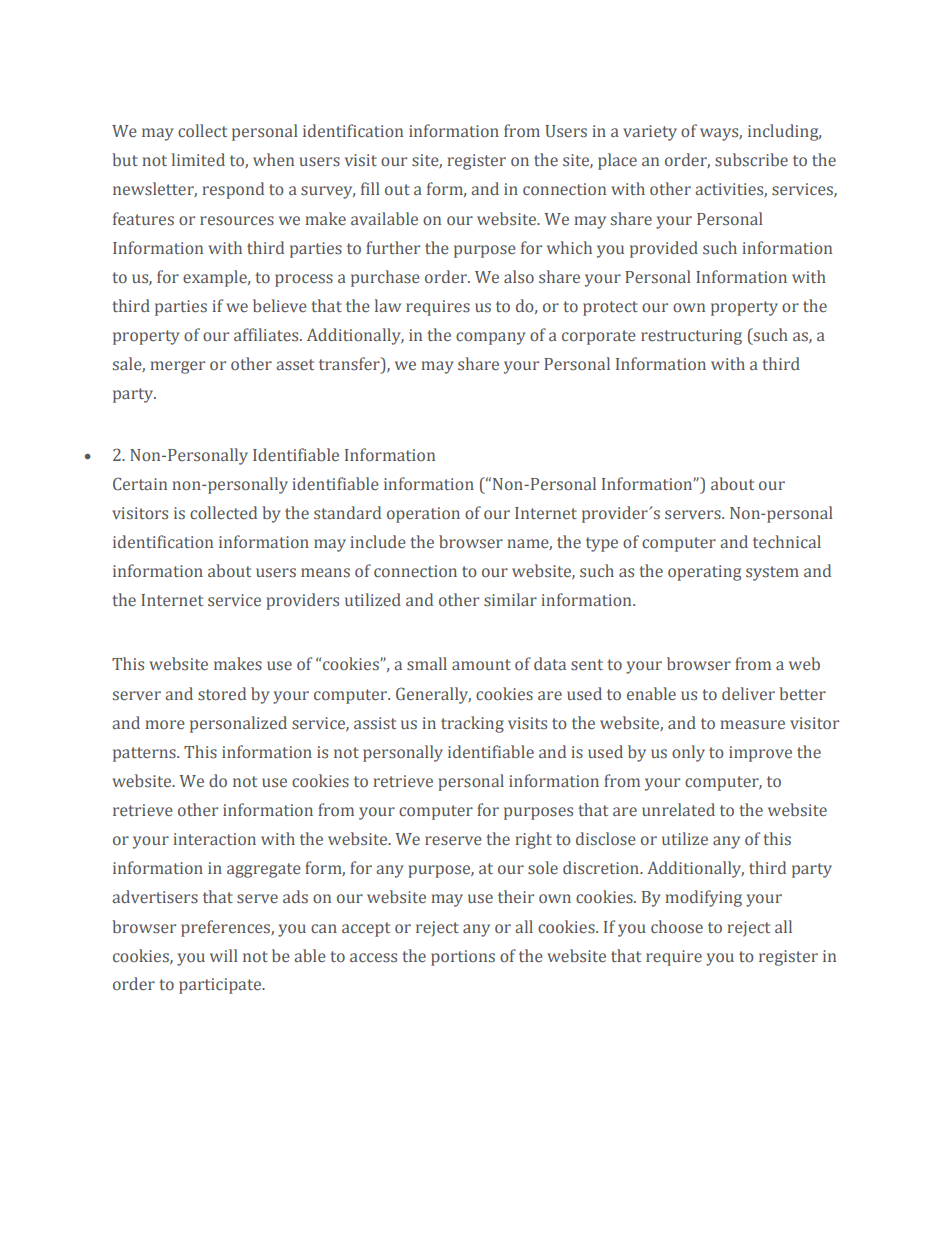  Describe the element at coordinates (198, 159) in the page. I see `limited` at that location.
